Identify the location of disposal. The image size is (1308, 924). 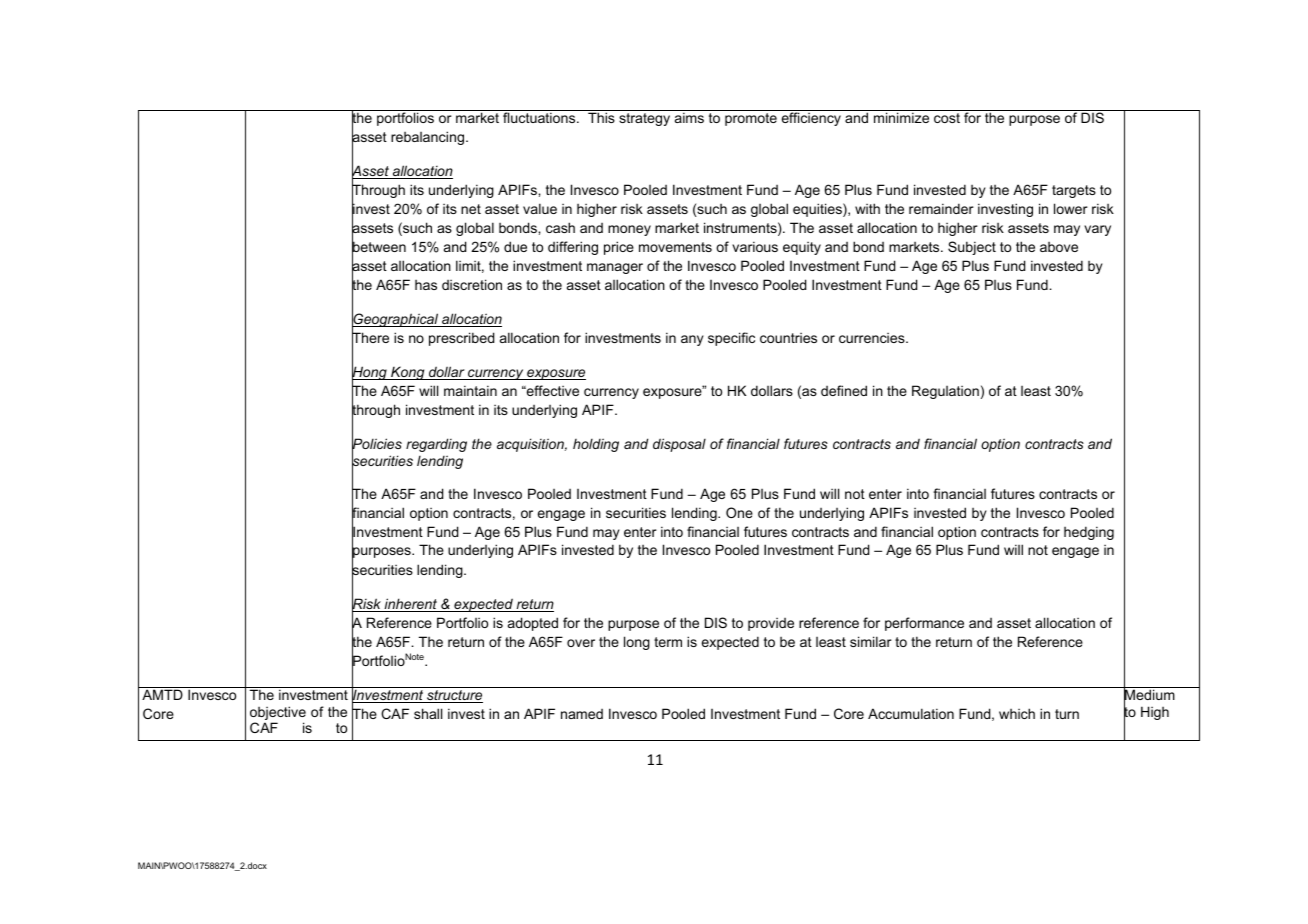
(679, 445).
